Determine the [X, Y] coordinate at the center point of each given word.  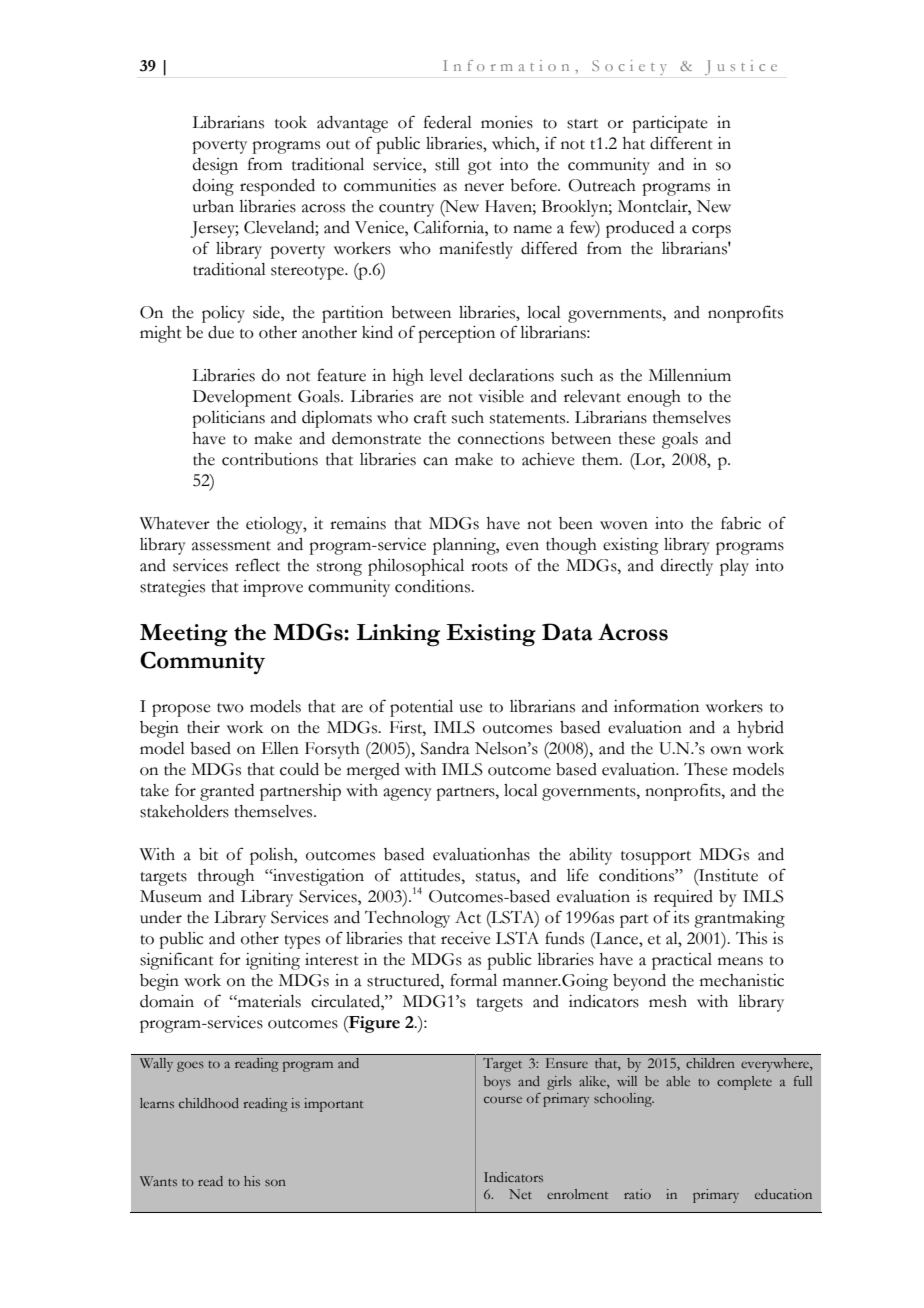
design [215, 166]
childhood [209, 1103]
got [480, 168]
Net [520, 1194]
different [681, 143]
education [783, 1194]
